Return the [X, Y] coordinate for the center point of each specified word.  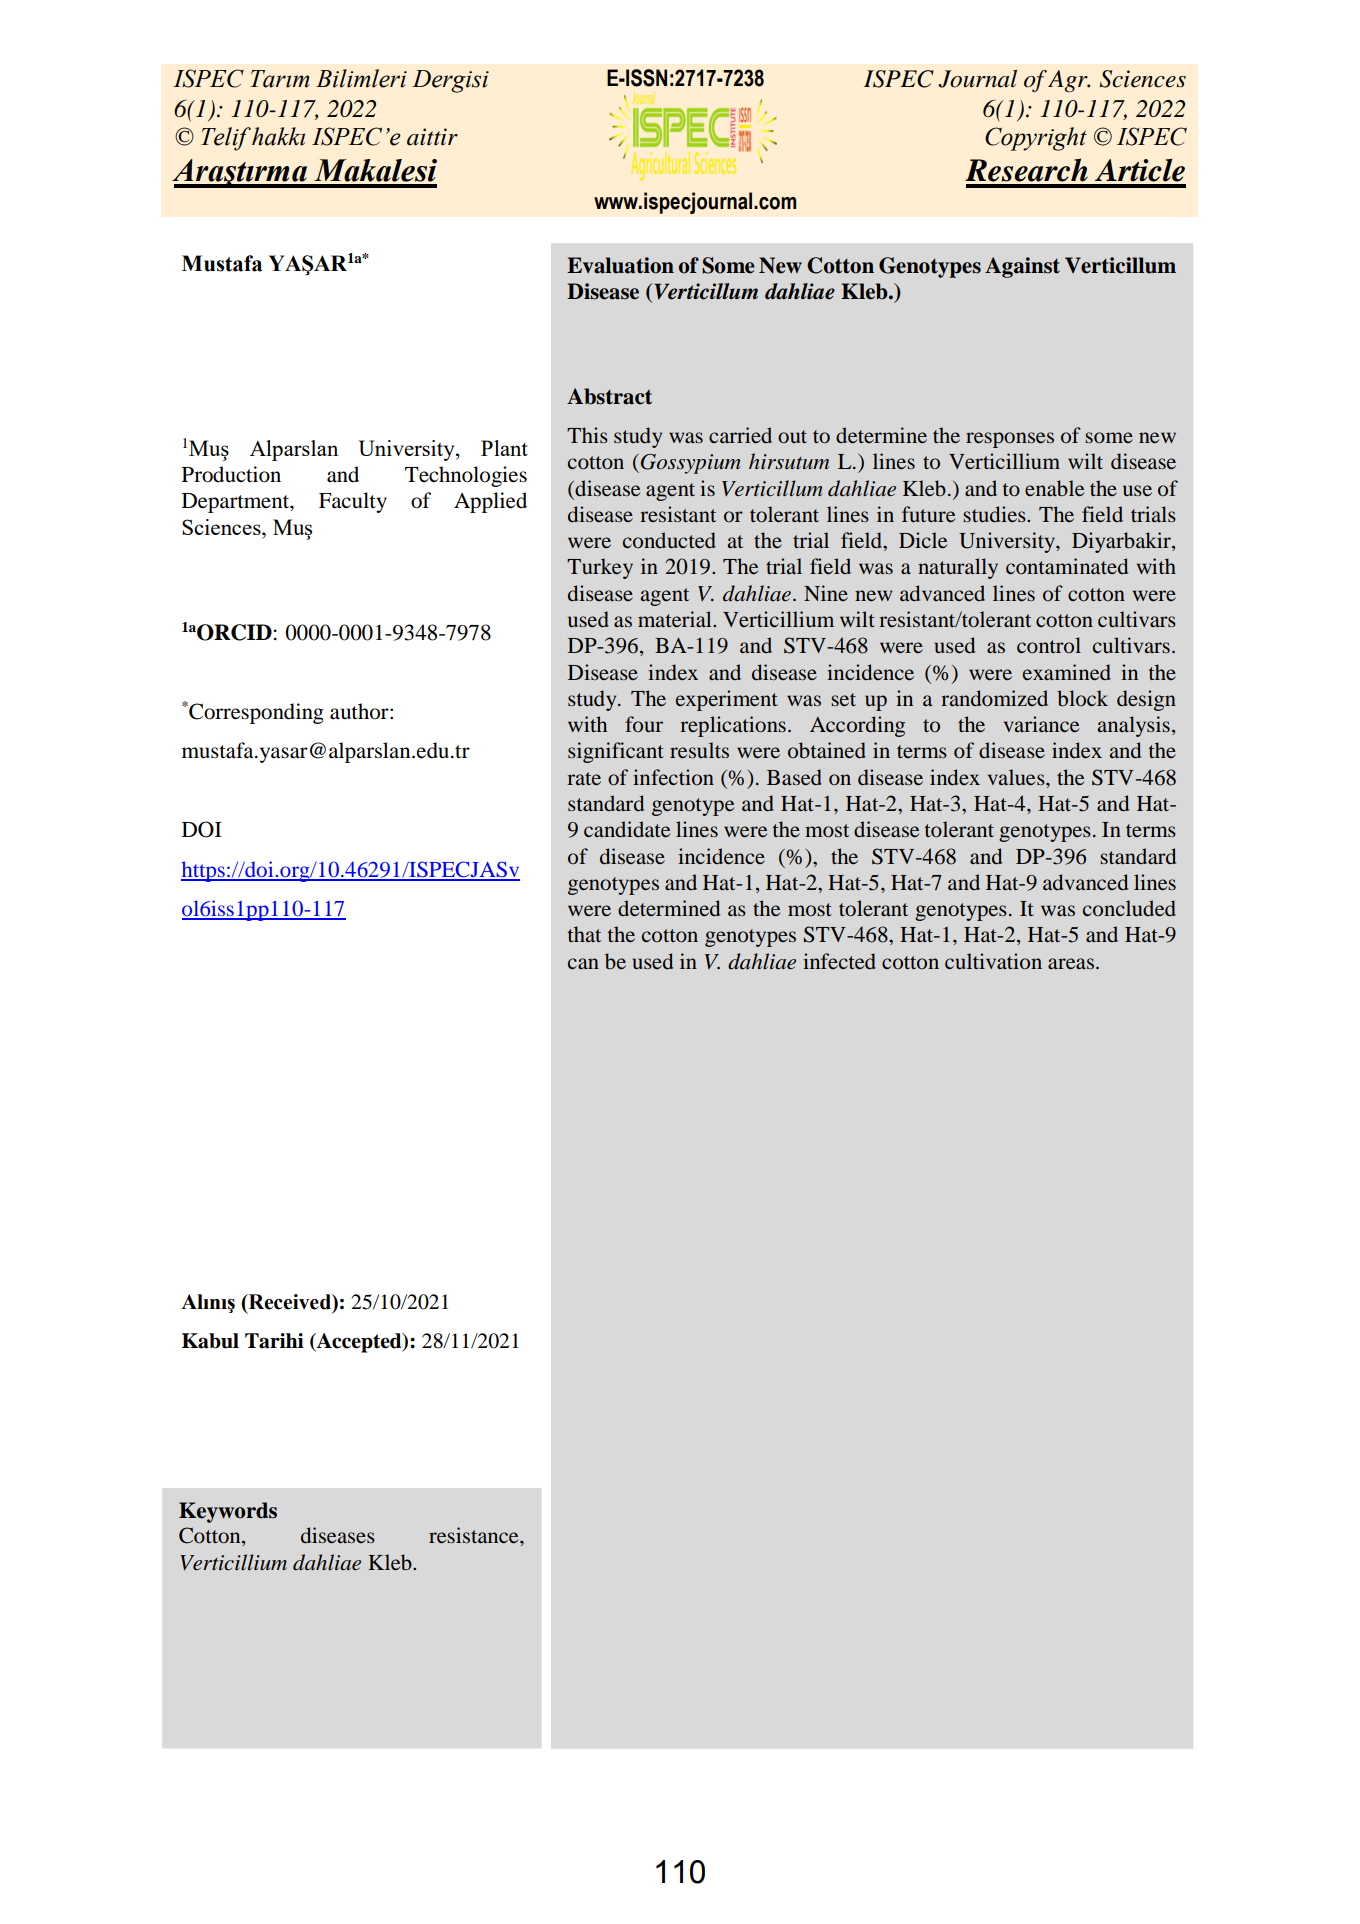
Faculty [353, 502]
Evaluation [620, 265]
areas [1071, 964]
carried [740, 435]
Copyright [1036, 139]
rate [584, 778]
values [1017, 777]
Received [289, 1303]
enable [1054, 488]
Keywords [228, 1512]
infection [673, 777]
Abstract [609, 396]
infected [839, 961]
